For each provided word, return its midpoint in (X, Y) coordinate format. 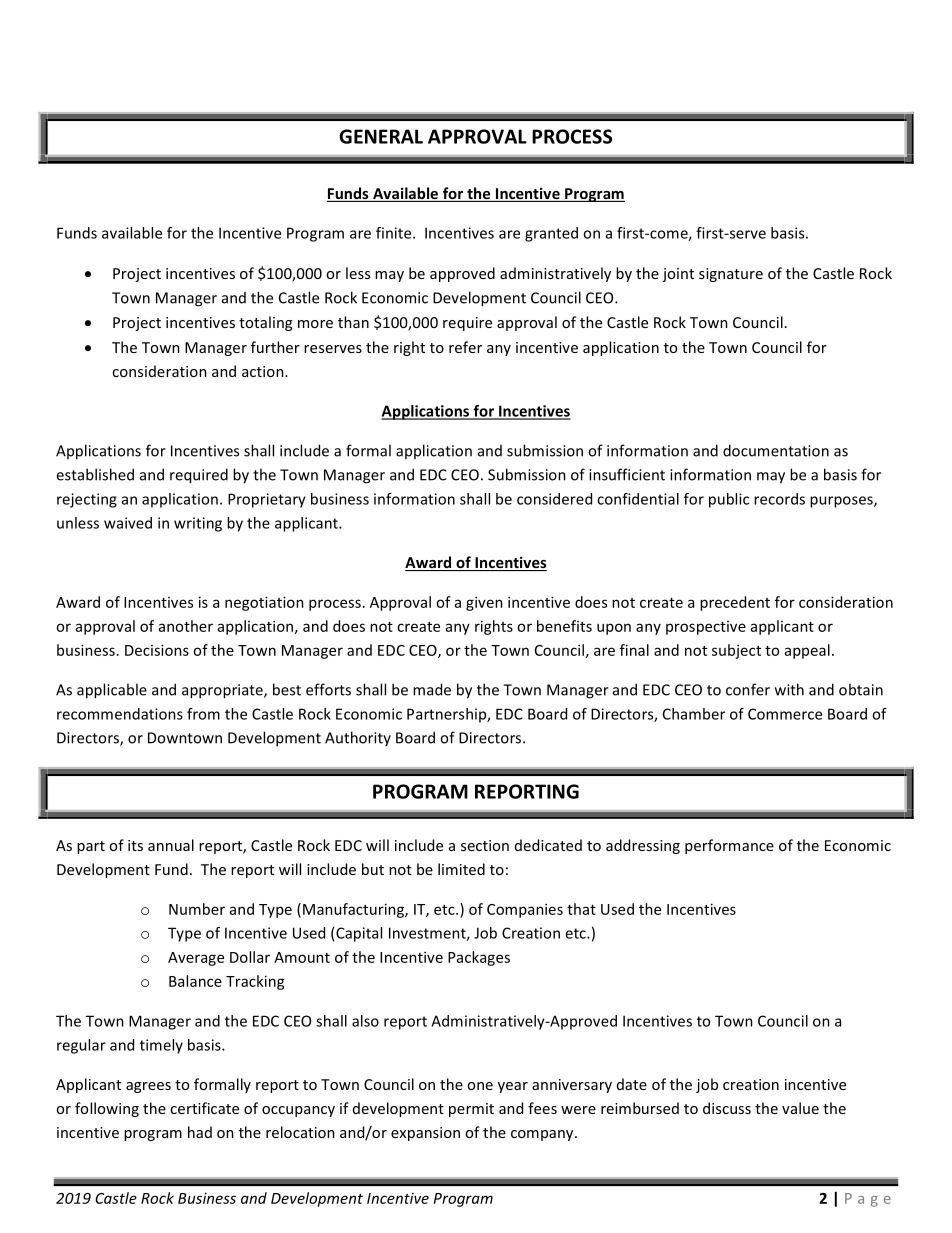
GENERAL (381, 136)
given (484, 603)
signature (731, 275)
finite (395, 233)
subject (736, 651)
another (186, 626)
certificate (204, 1108)
